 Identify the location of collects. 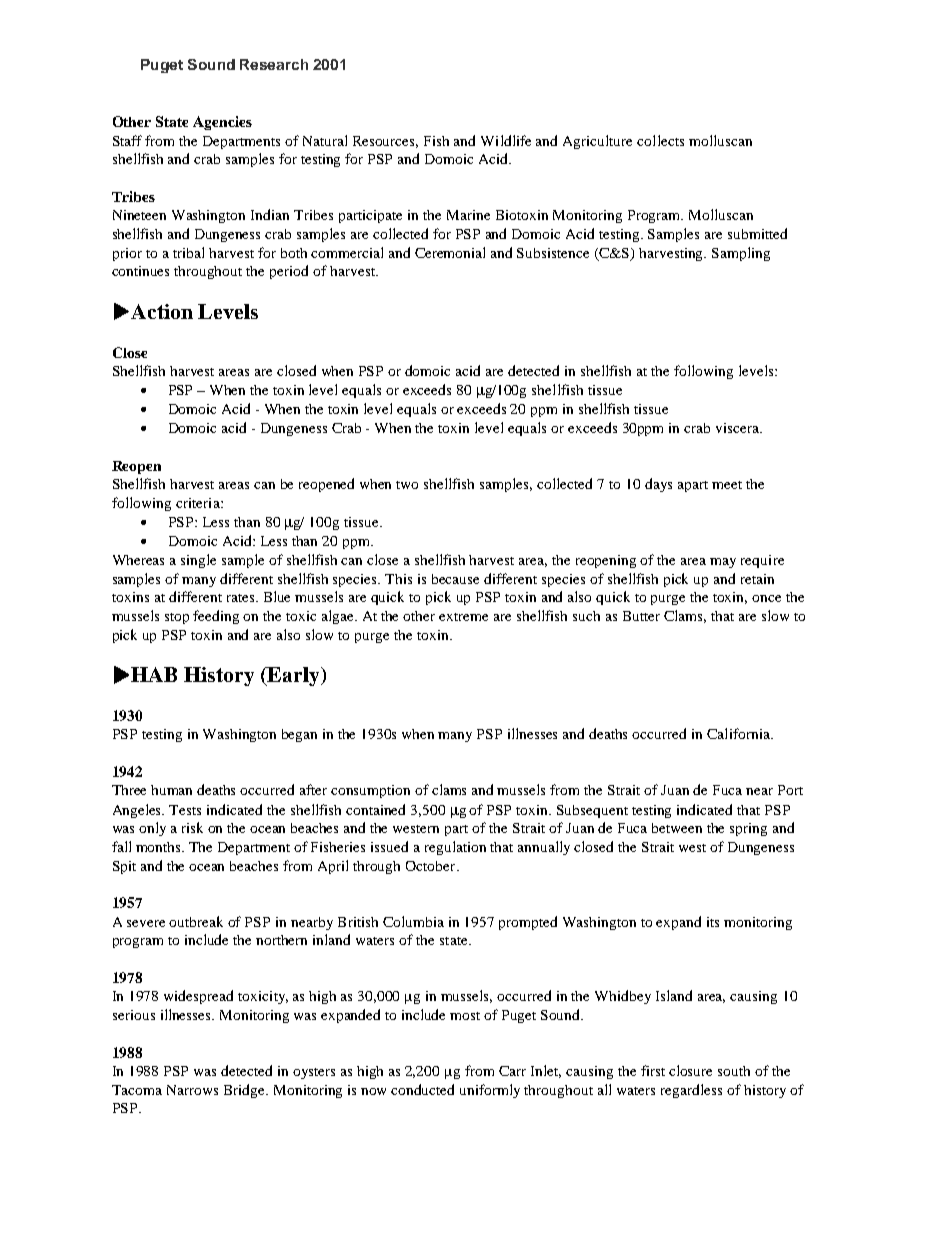
(660, 140).
